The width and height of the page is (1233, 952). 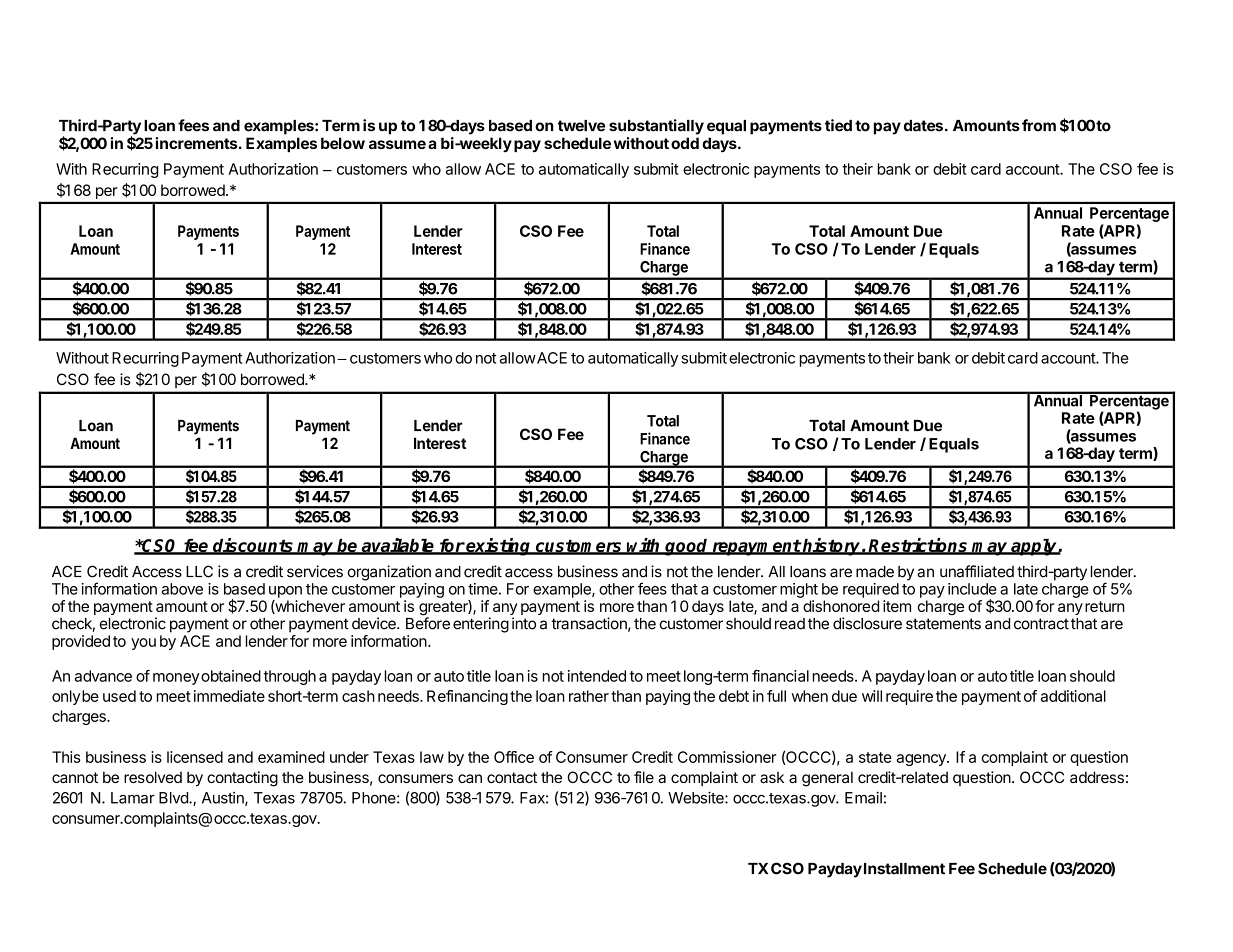 What do you see at coordinates (656, 127) in the page?
I see `substantially` at bounding box center [656, 127].
